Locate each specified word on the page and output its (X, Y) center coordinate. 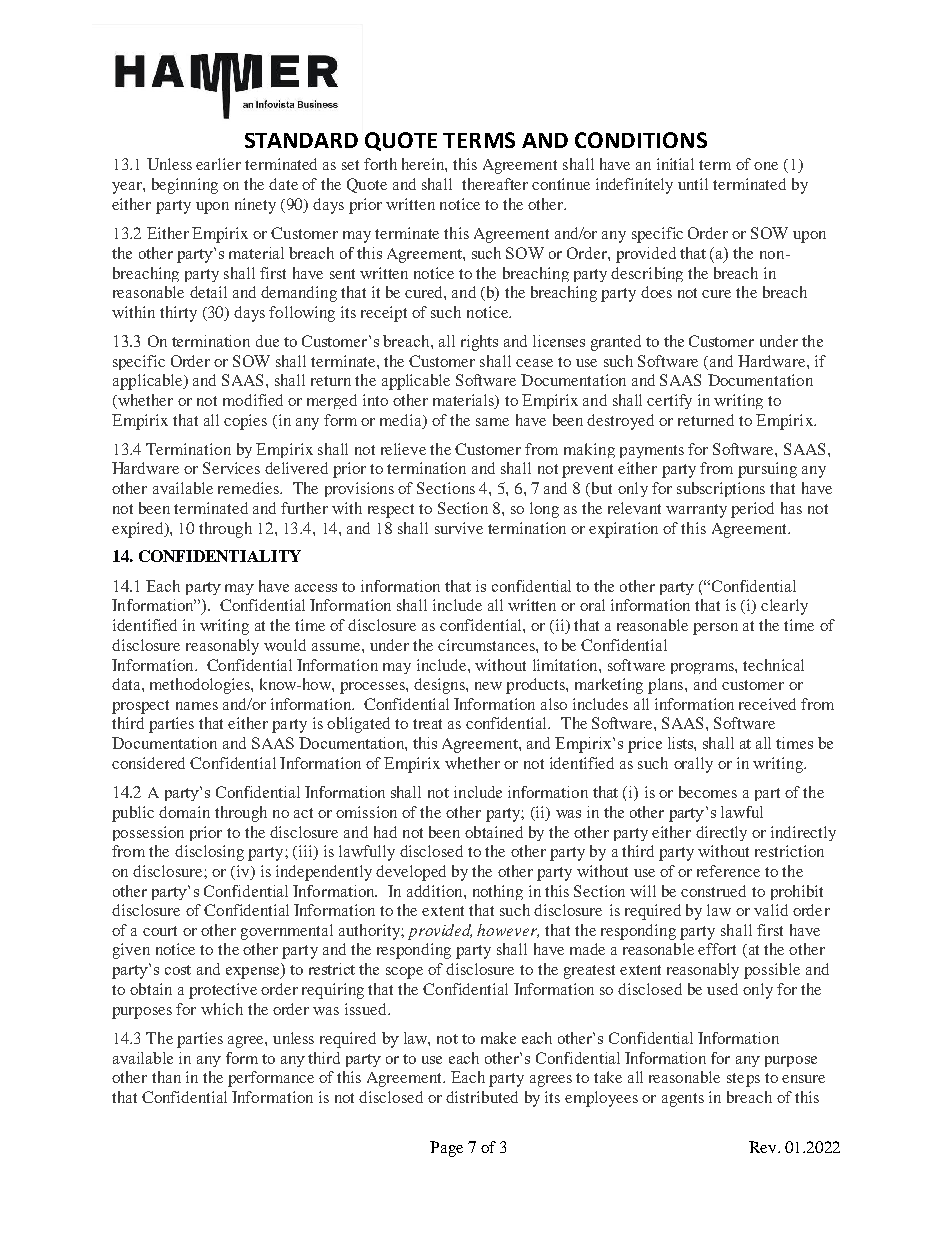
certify (669, 401)
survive (459, 528)
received (767, 704)
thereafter (495, 184)
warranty (696, 511)
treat (427, 724)
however (508, 931)
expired (139, 530)
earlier (218, 164)
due (267, 341)
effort (717, 949)
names (197, 706)
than (166, 1077)
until (693, 184)
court (160, 931)
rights (479, 343)
